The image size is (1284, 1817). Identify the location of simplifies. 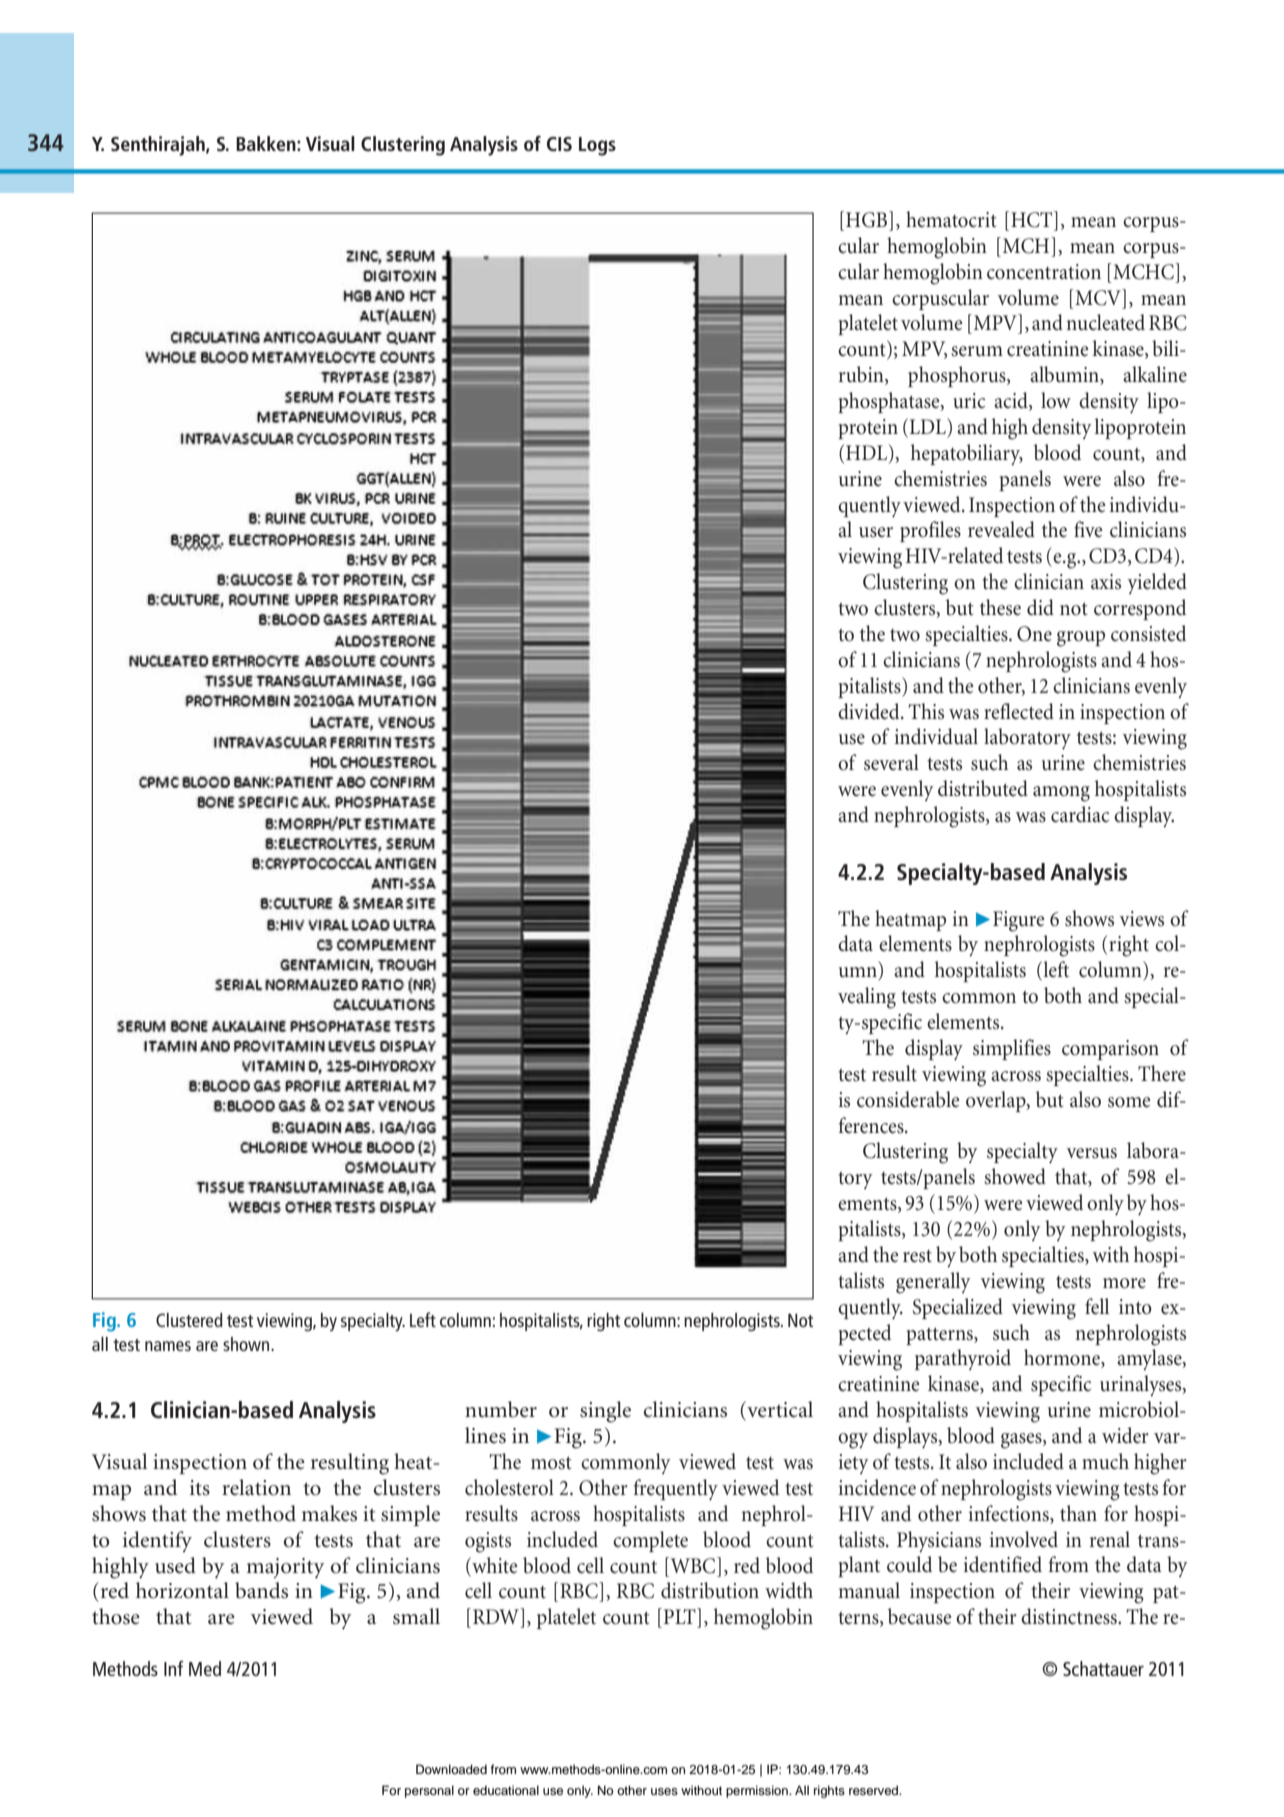
(1012, 1049).
